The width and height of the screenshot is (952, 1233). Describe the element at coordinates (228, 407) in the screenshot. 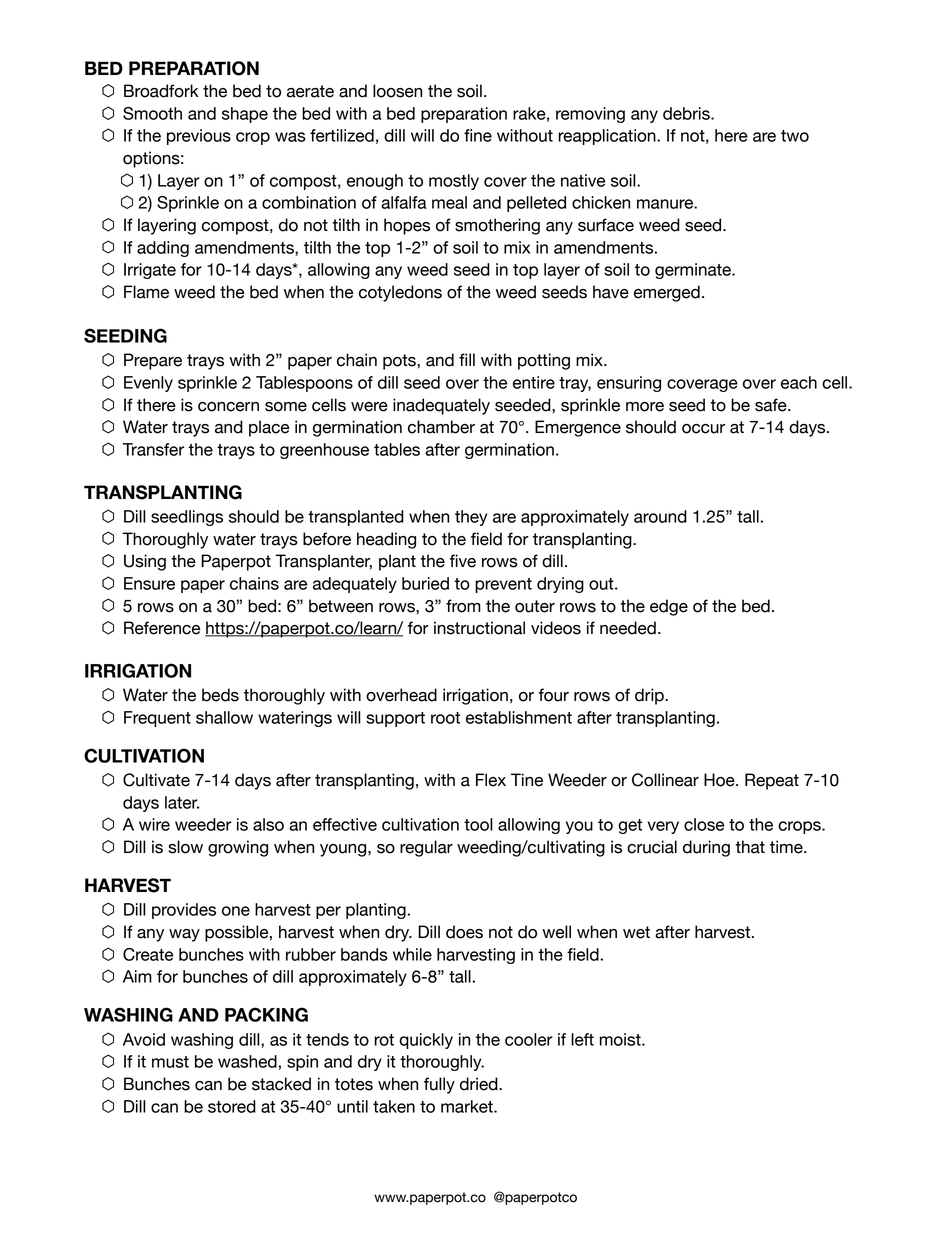

I see `concern` at that location.
